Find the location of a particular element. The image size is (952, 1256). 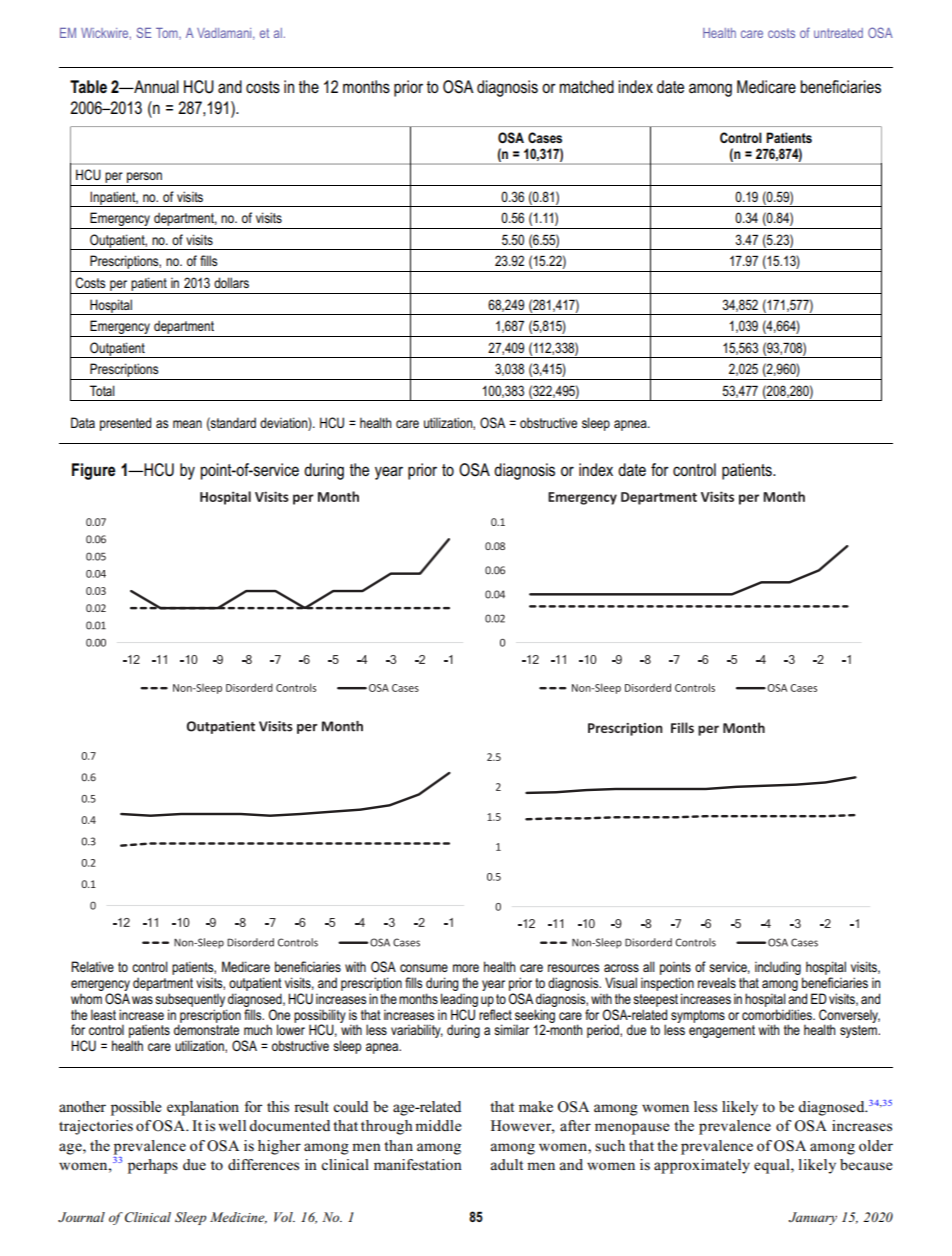

Figure is located at coordinates (94, 471).
